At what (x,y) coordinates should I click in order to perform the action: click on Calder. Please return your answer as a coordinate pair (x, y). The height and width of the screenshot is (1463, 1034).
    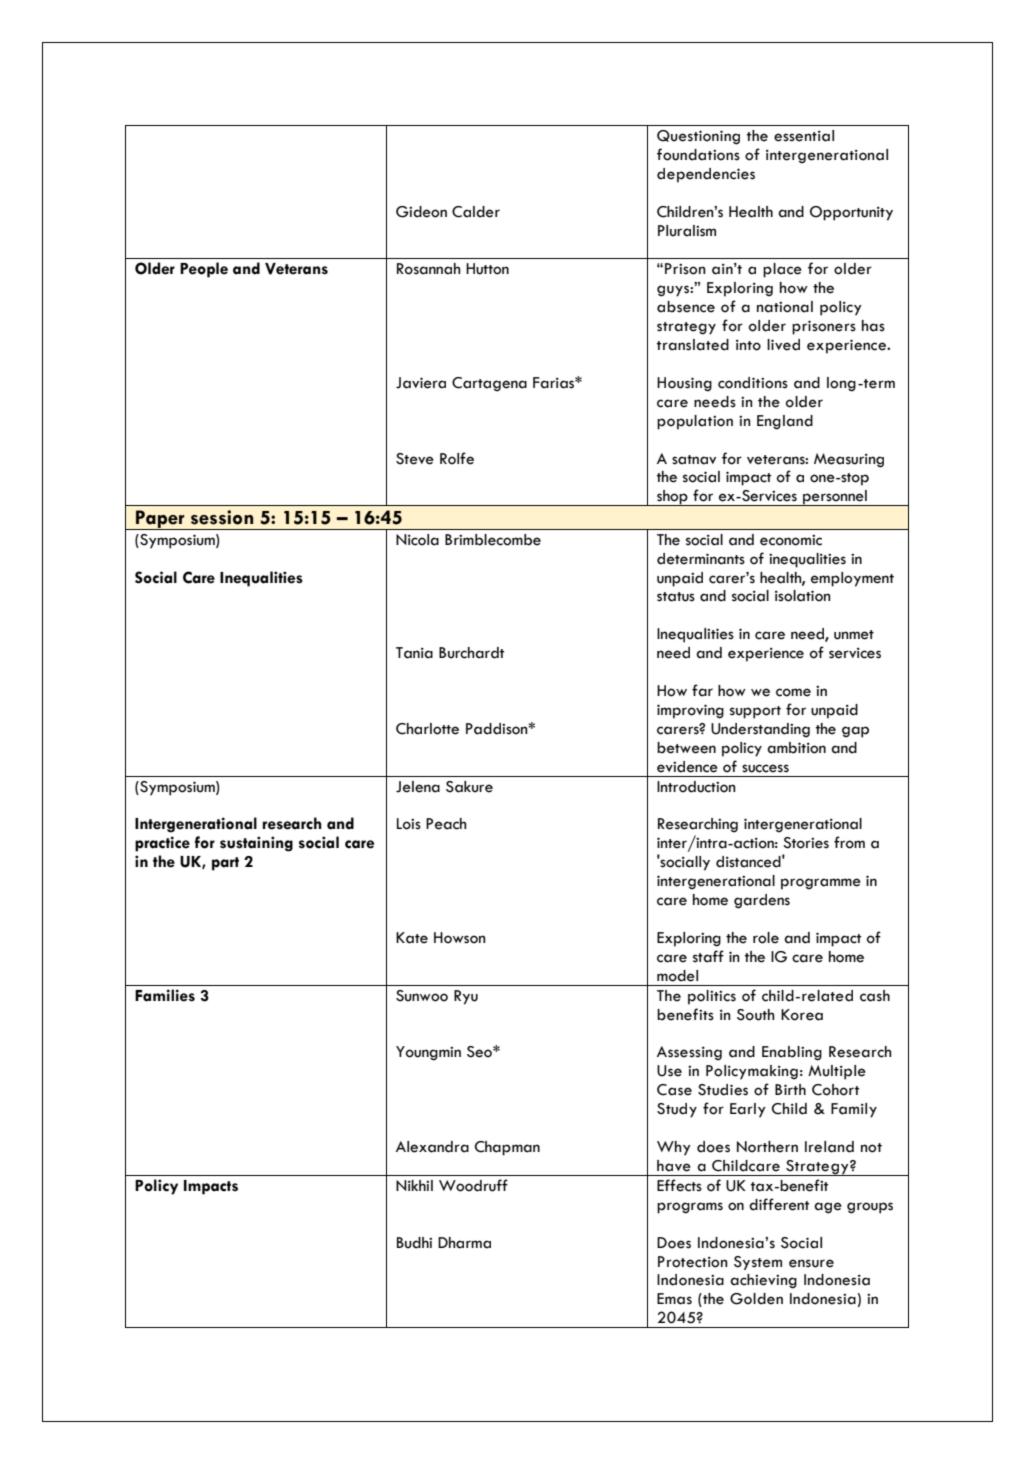
    Looking at the image, I should click on (476, 212).
